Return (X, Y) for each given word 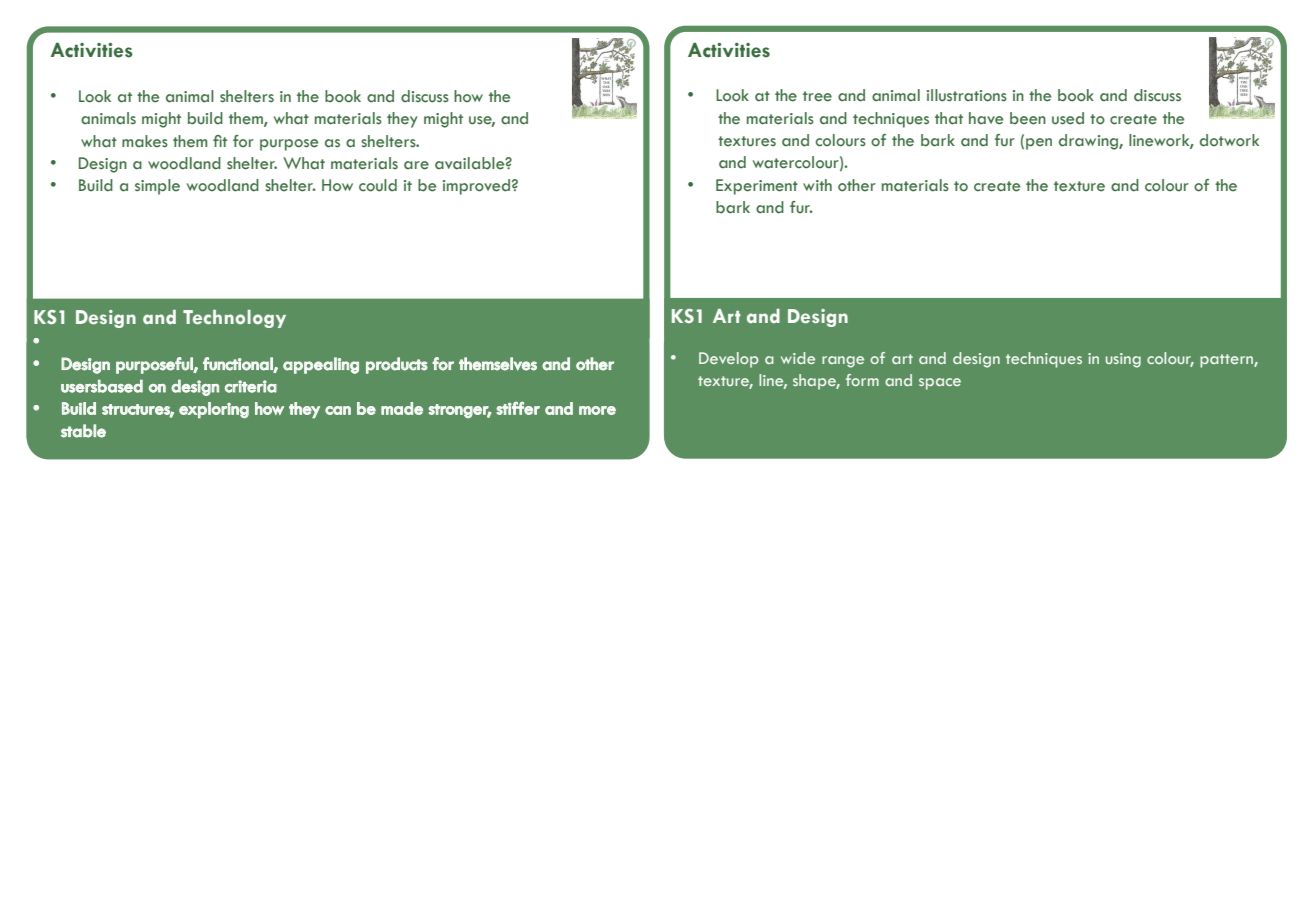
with (817, 185)
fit (220, 141)
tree (817, 96)
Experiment (757, 187)
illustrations (967, 95)
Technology (234, 319)
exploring (214, 410)
